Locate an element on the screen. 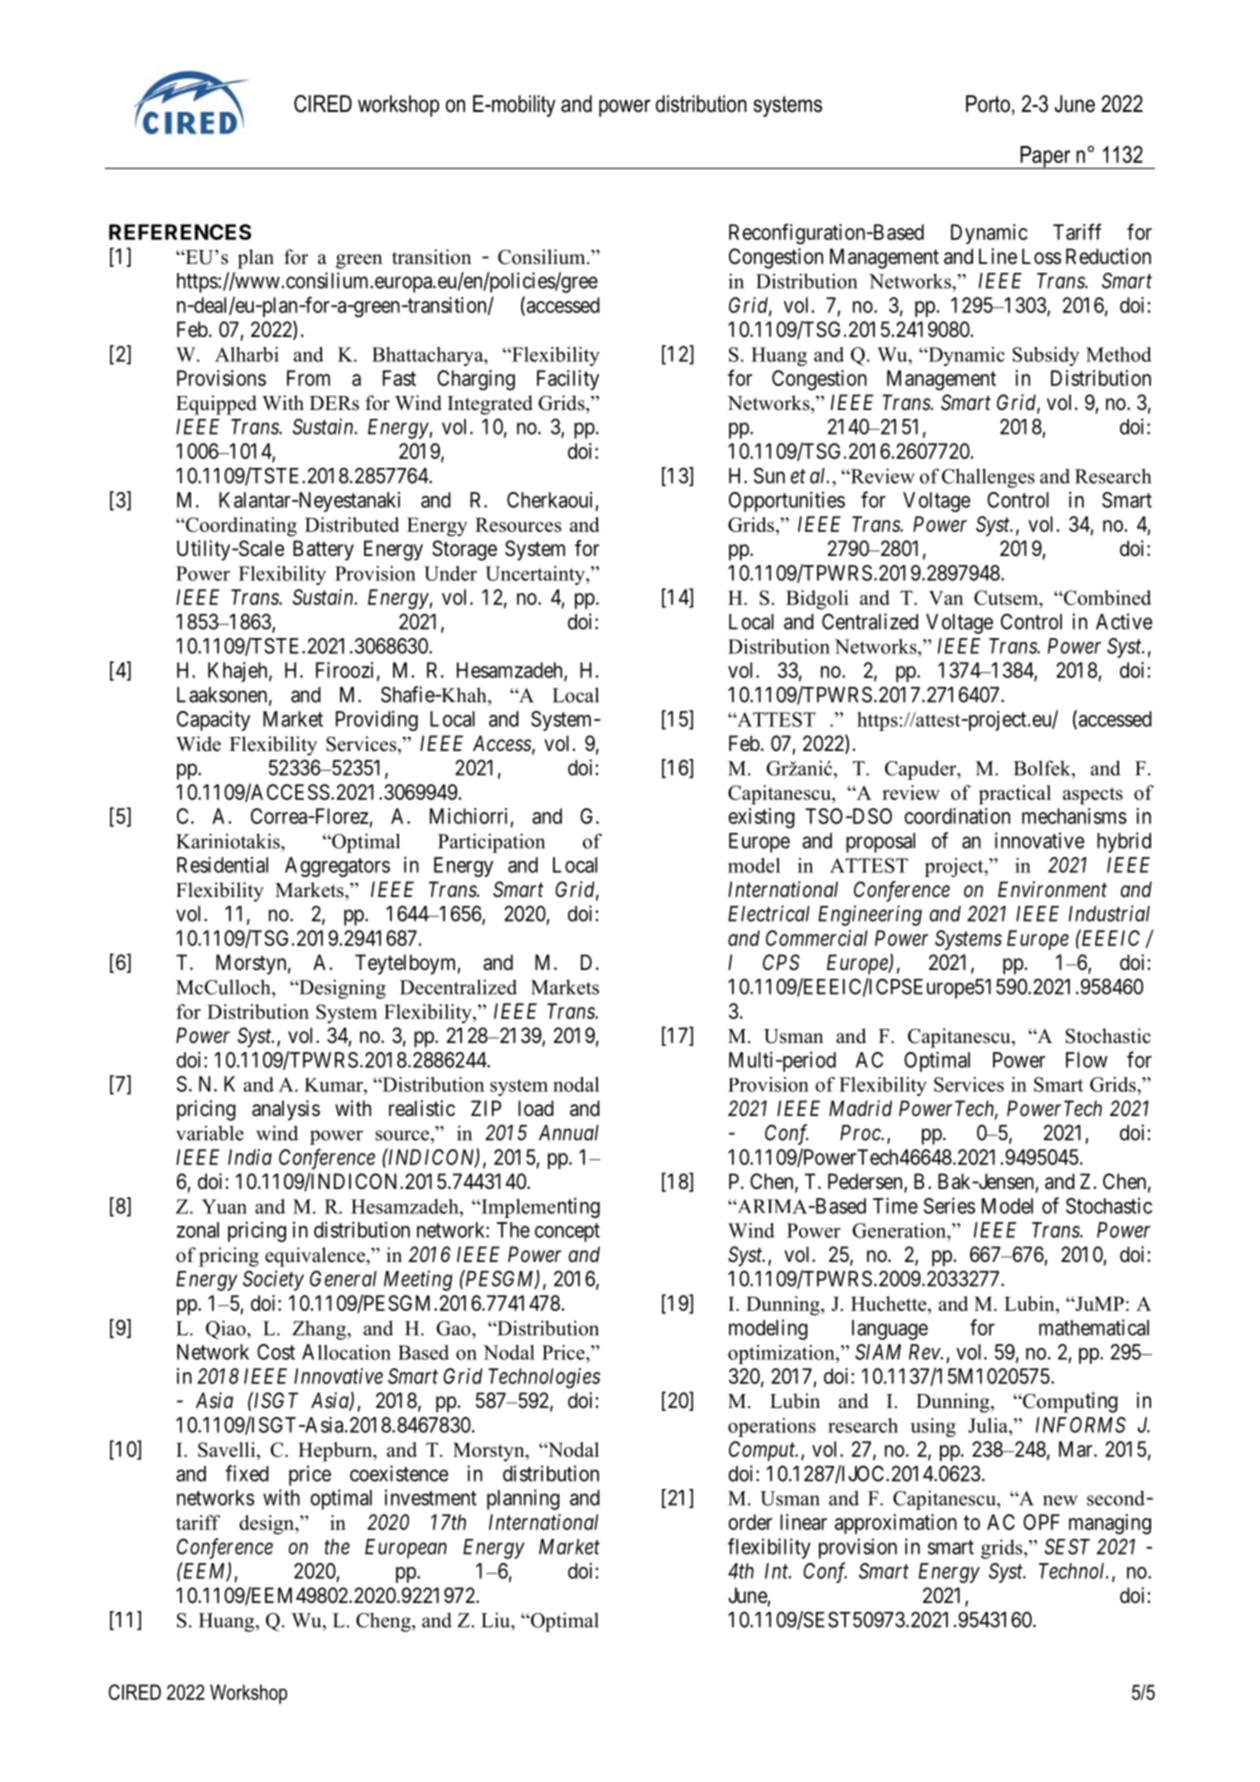 This screenshot has width=1260, height=1782. Facility is located at coordinates (568, 380).
